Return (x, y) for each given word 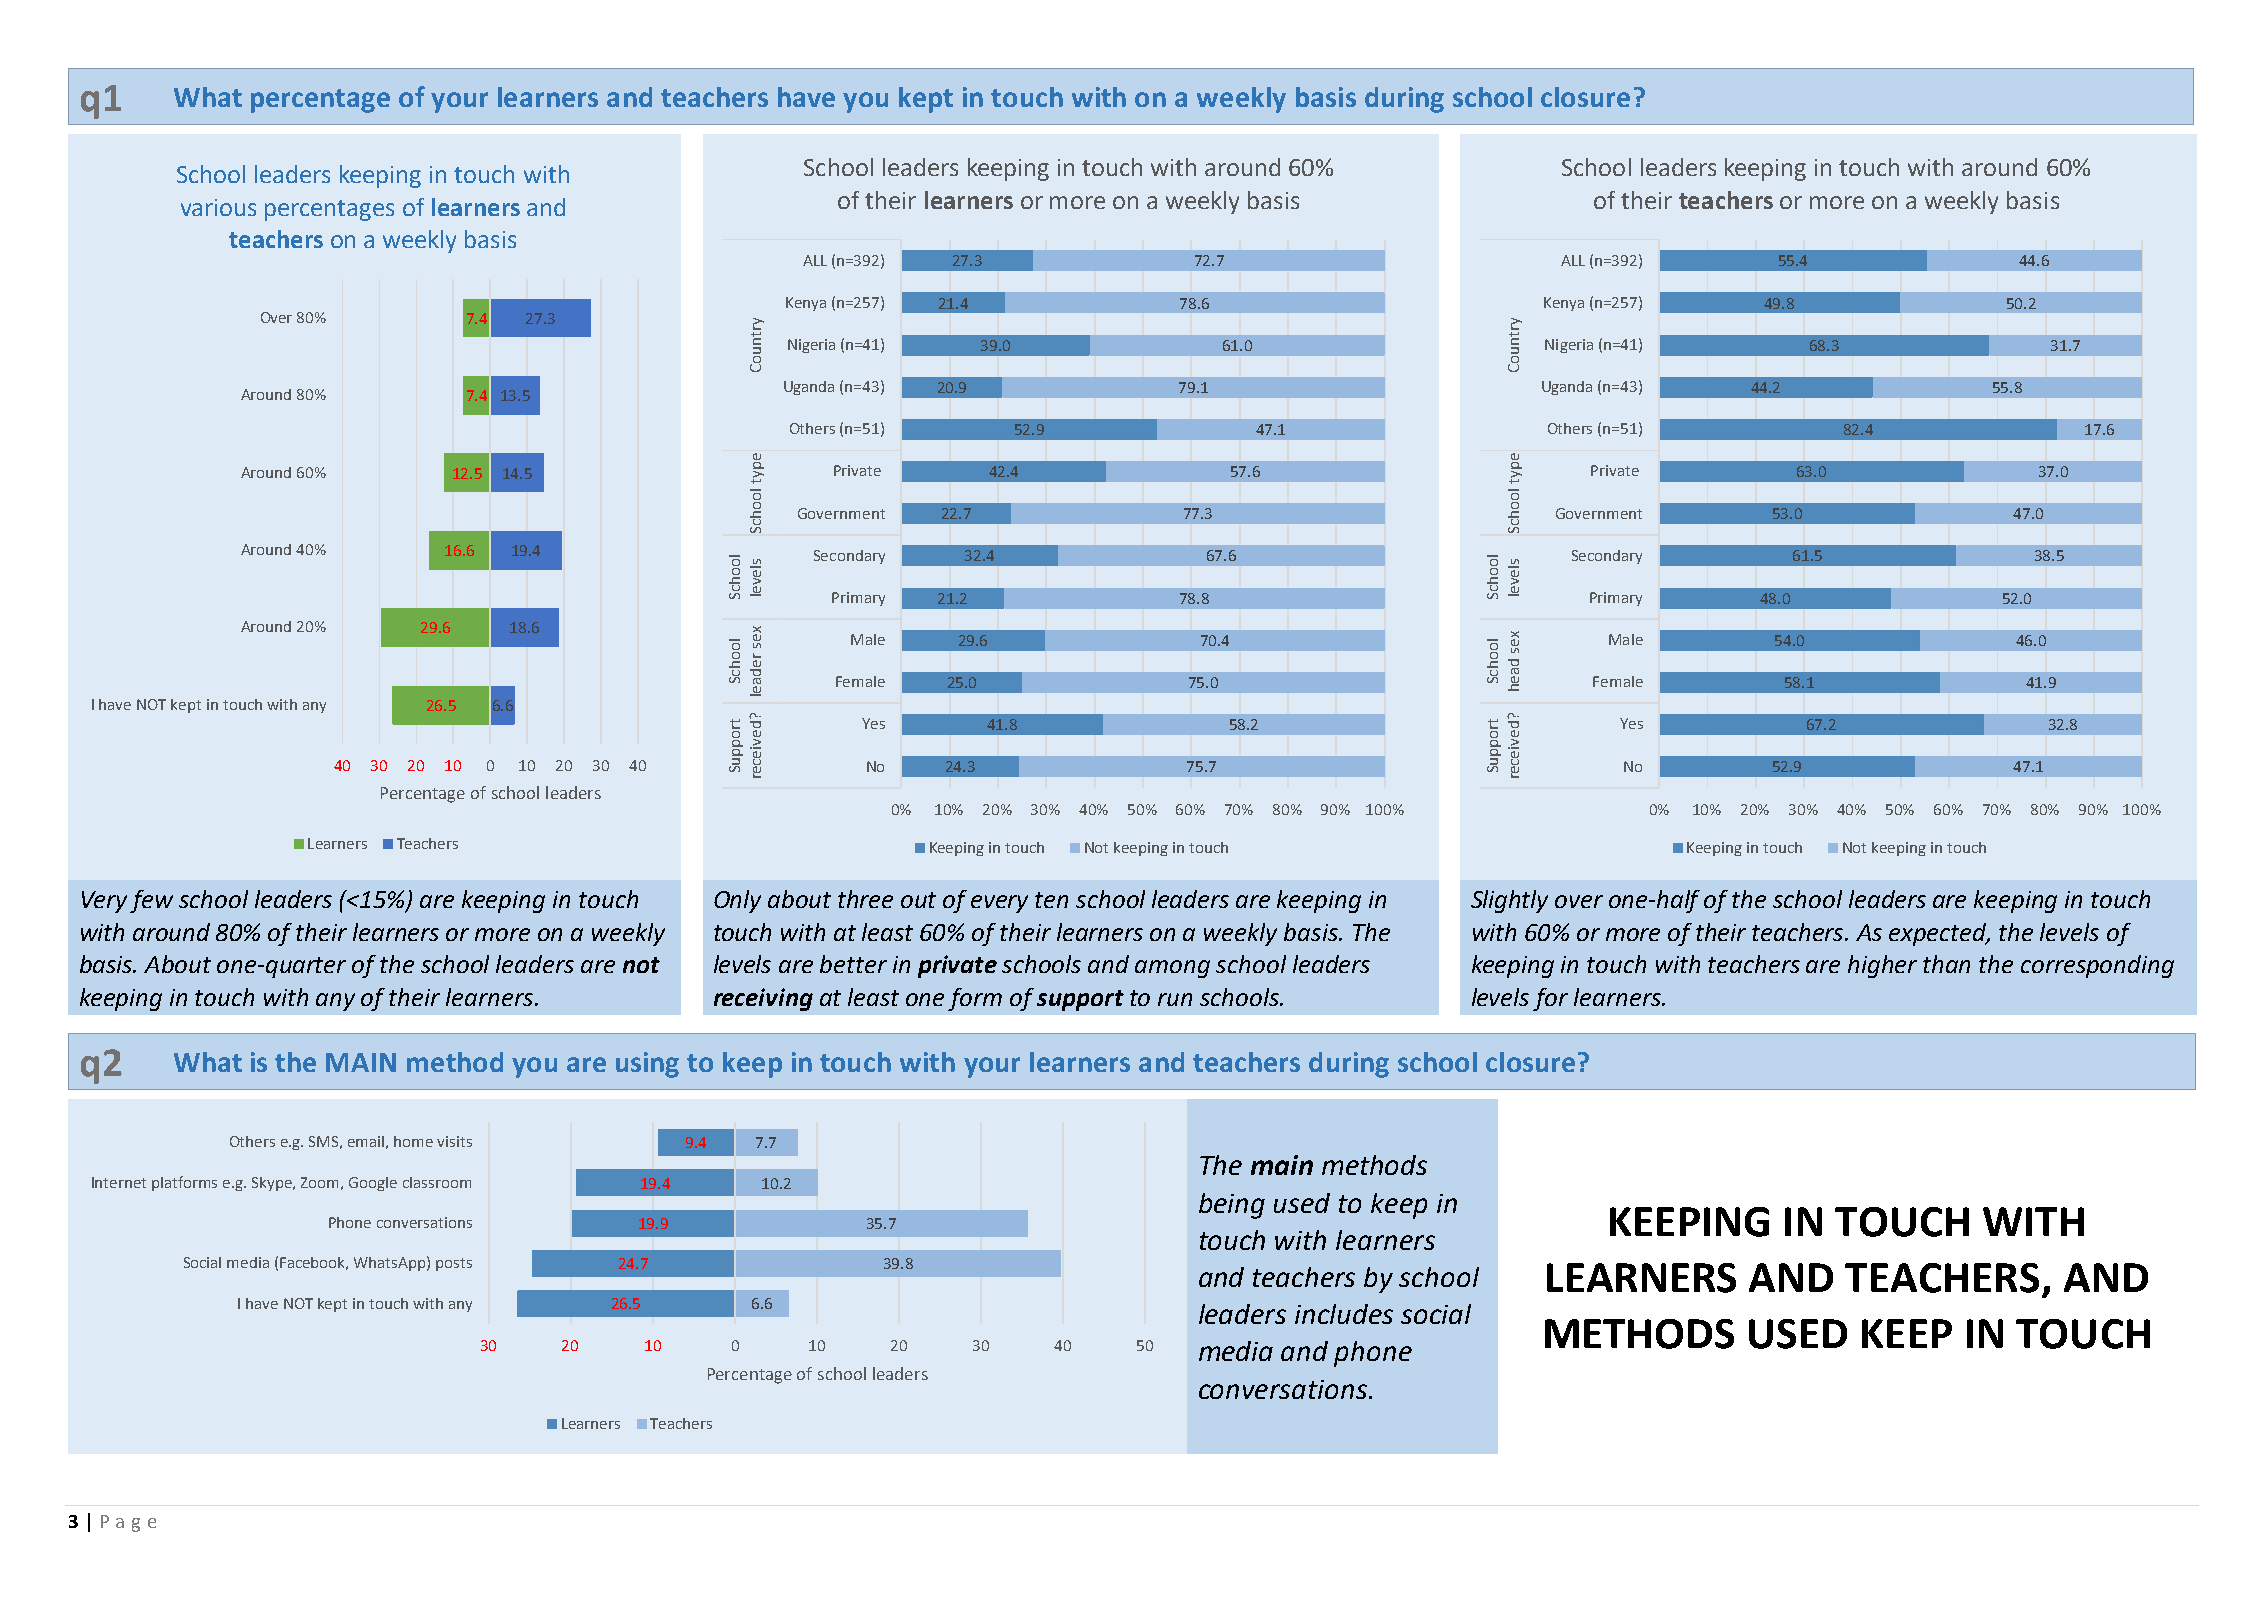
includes (1344, 1314)
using (647, 1065)
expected (1939, 934)
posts (454, 1264)
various (218, 207)
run (1175, 999)
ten (1051, 900)
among (1172, 969)
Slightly (1509, 901)
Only (737, 901)
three (865, 899)
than (1946, 964)
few (151, 901)
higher (1882, 966)
